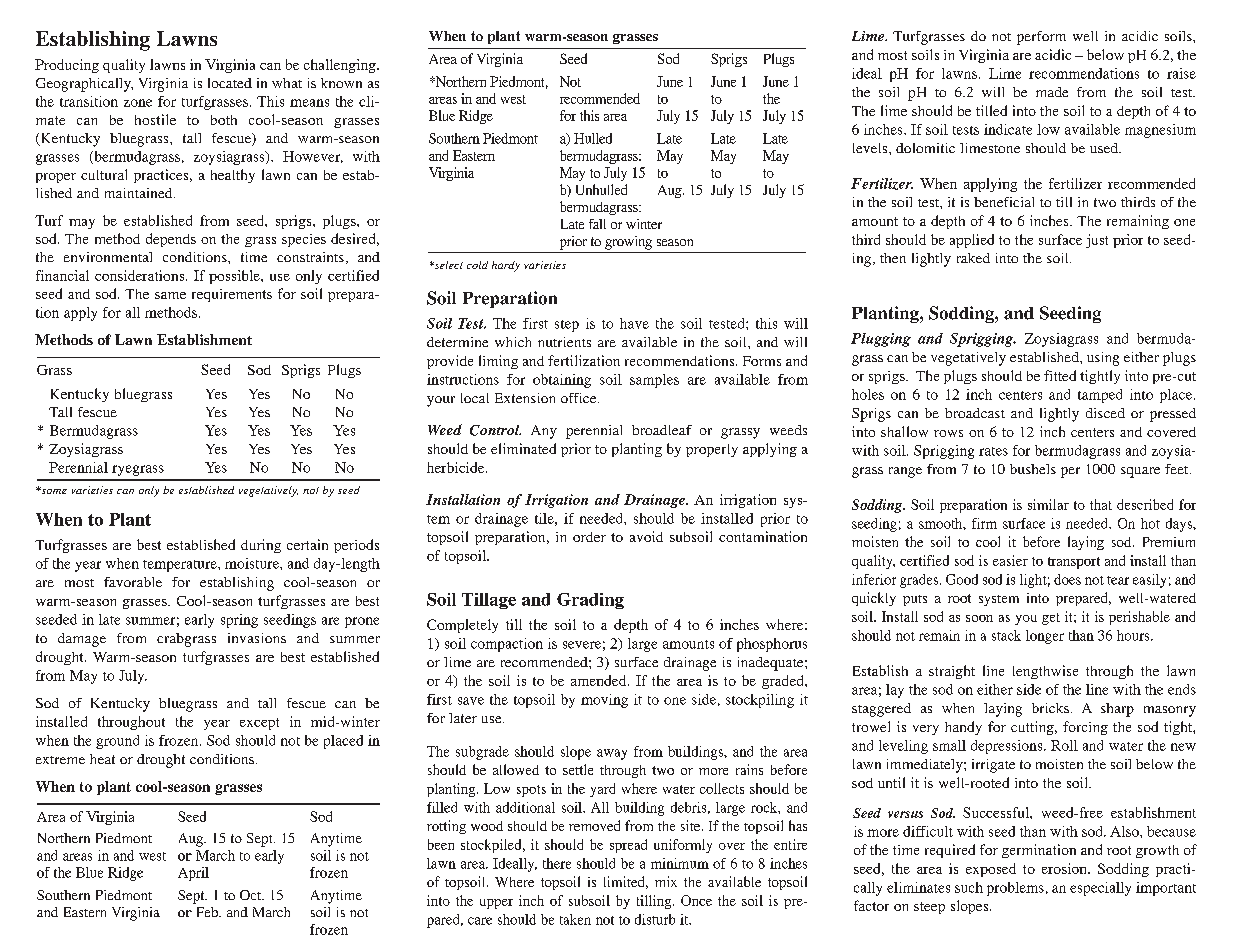 The height and width of the screenshot is (952, 1233). What do you see at coordinates (1045, 637) in the screenshot?
I see `longer` at bounding box center [1045, 637].
